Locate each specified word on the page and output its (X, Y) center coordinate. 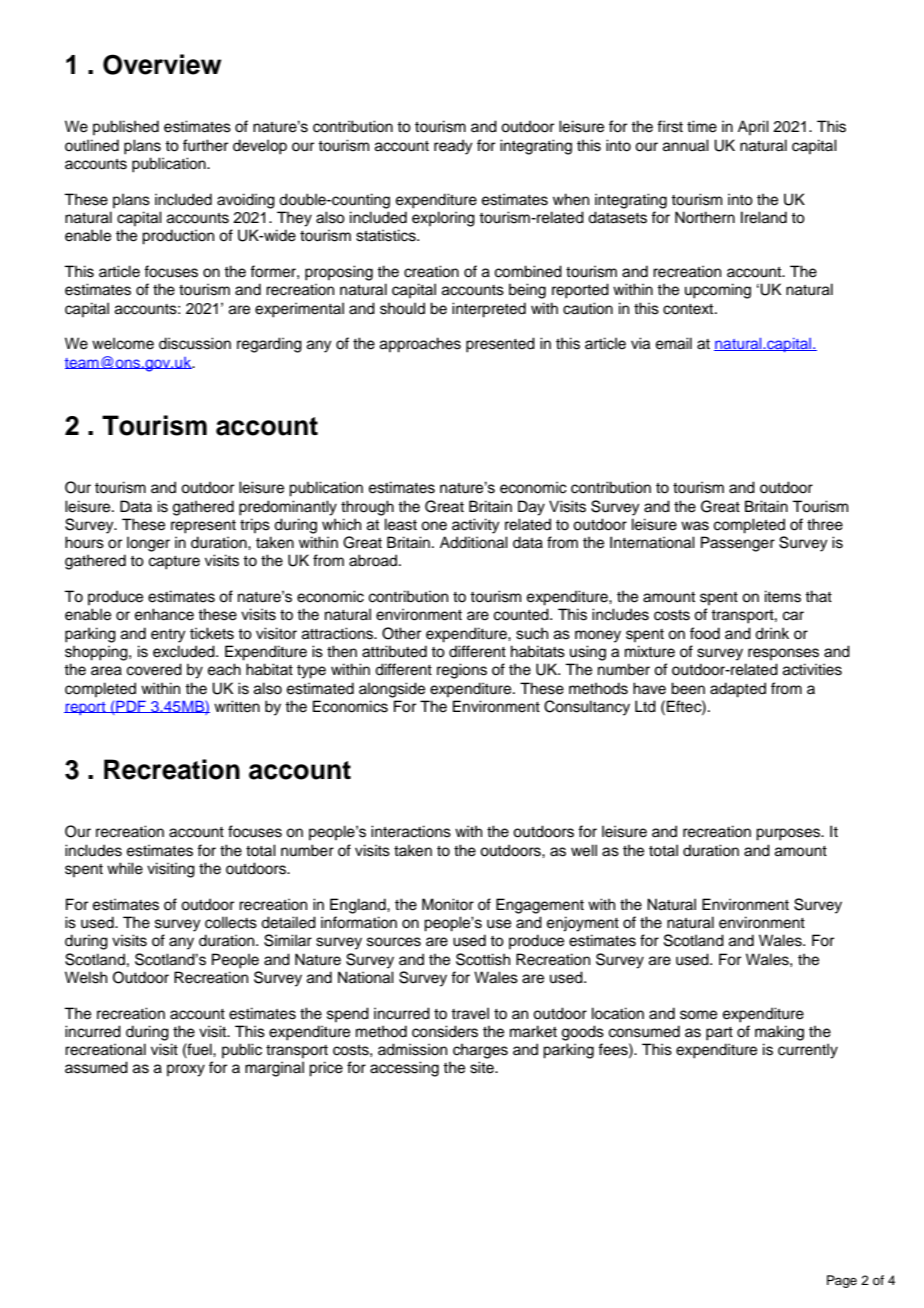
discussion (195, 343)
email (674, 343)
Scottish (483, 959)
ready (453, 147)
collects (231, 922)
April (753, 127)
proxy (186, 1070)
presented (500, 345)
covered (154, 669)
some (698, 1015)
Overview (162, 64)
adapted (738, 690)
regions (462, 671)
